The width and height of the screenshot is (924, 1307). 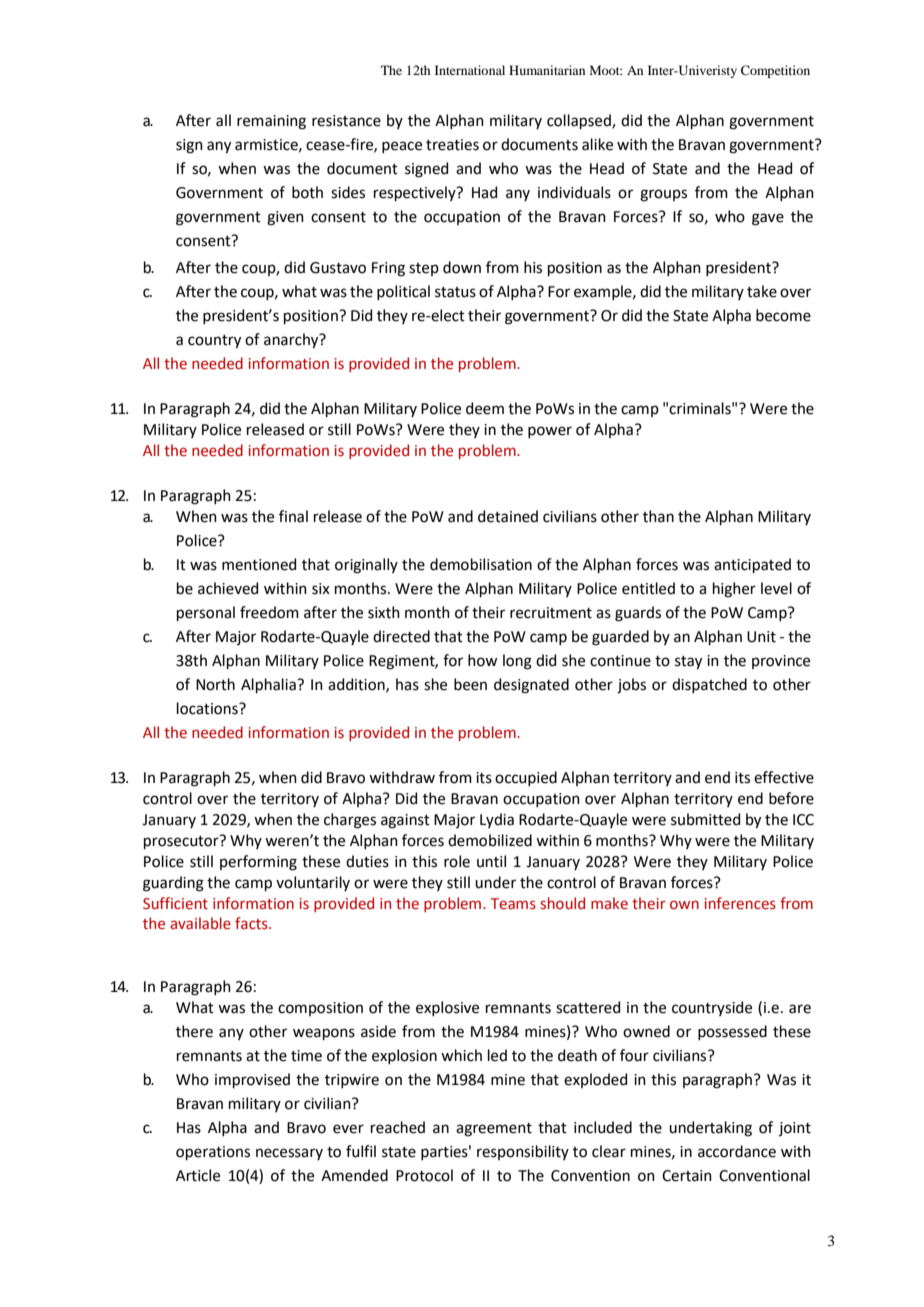 What do you see at coordinates (494, 1130) in the screenshot?
I see `agreement` at bounding box center [494, 1130].
